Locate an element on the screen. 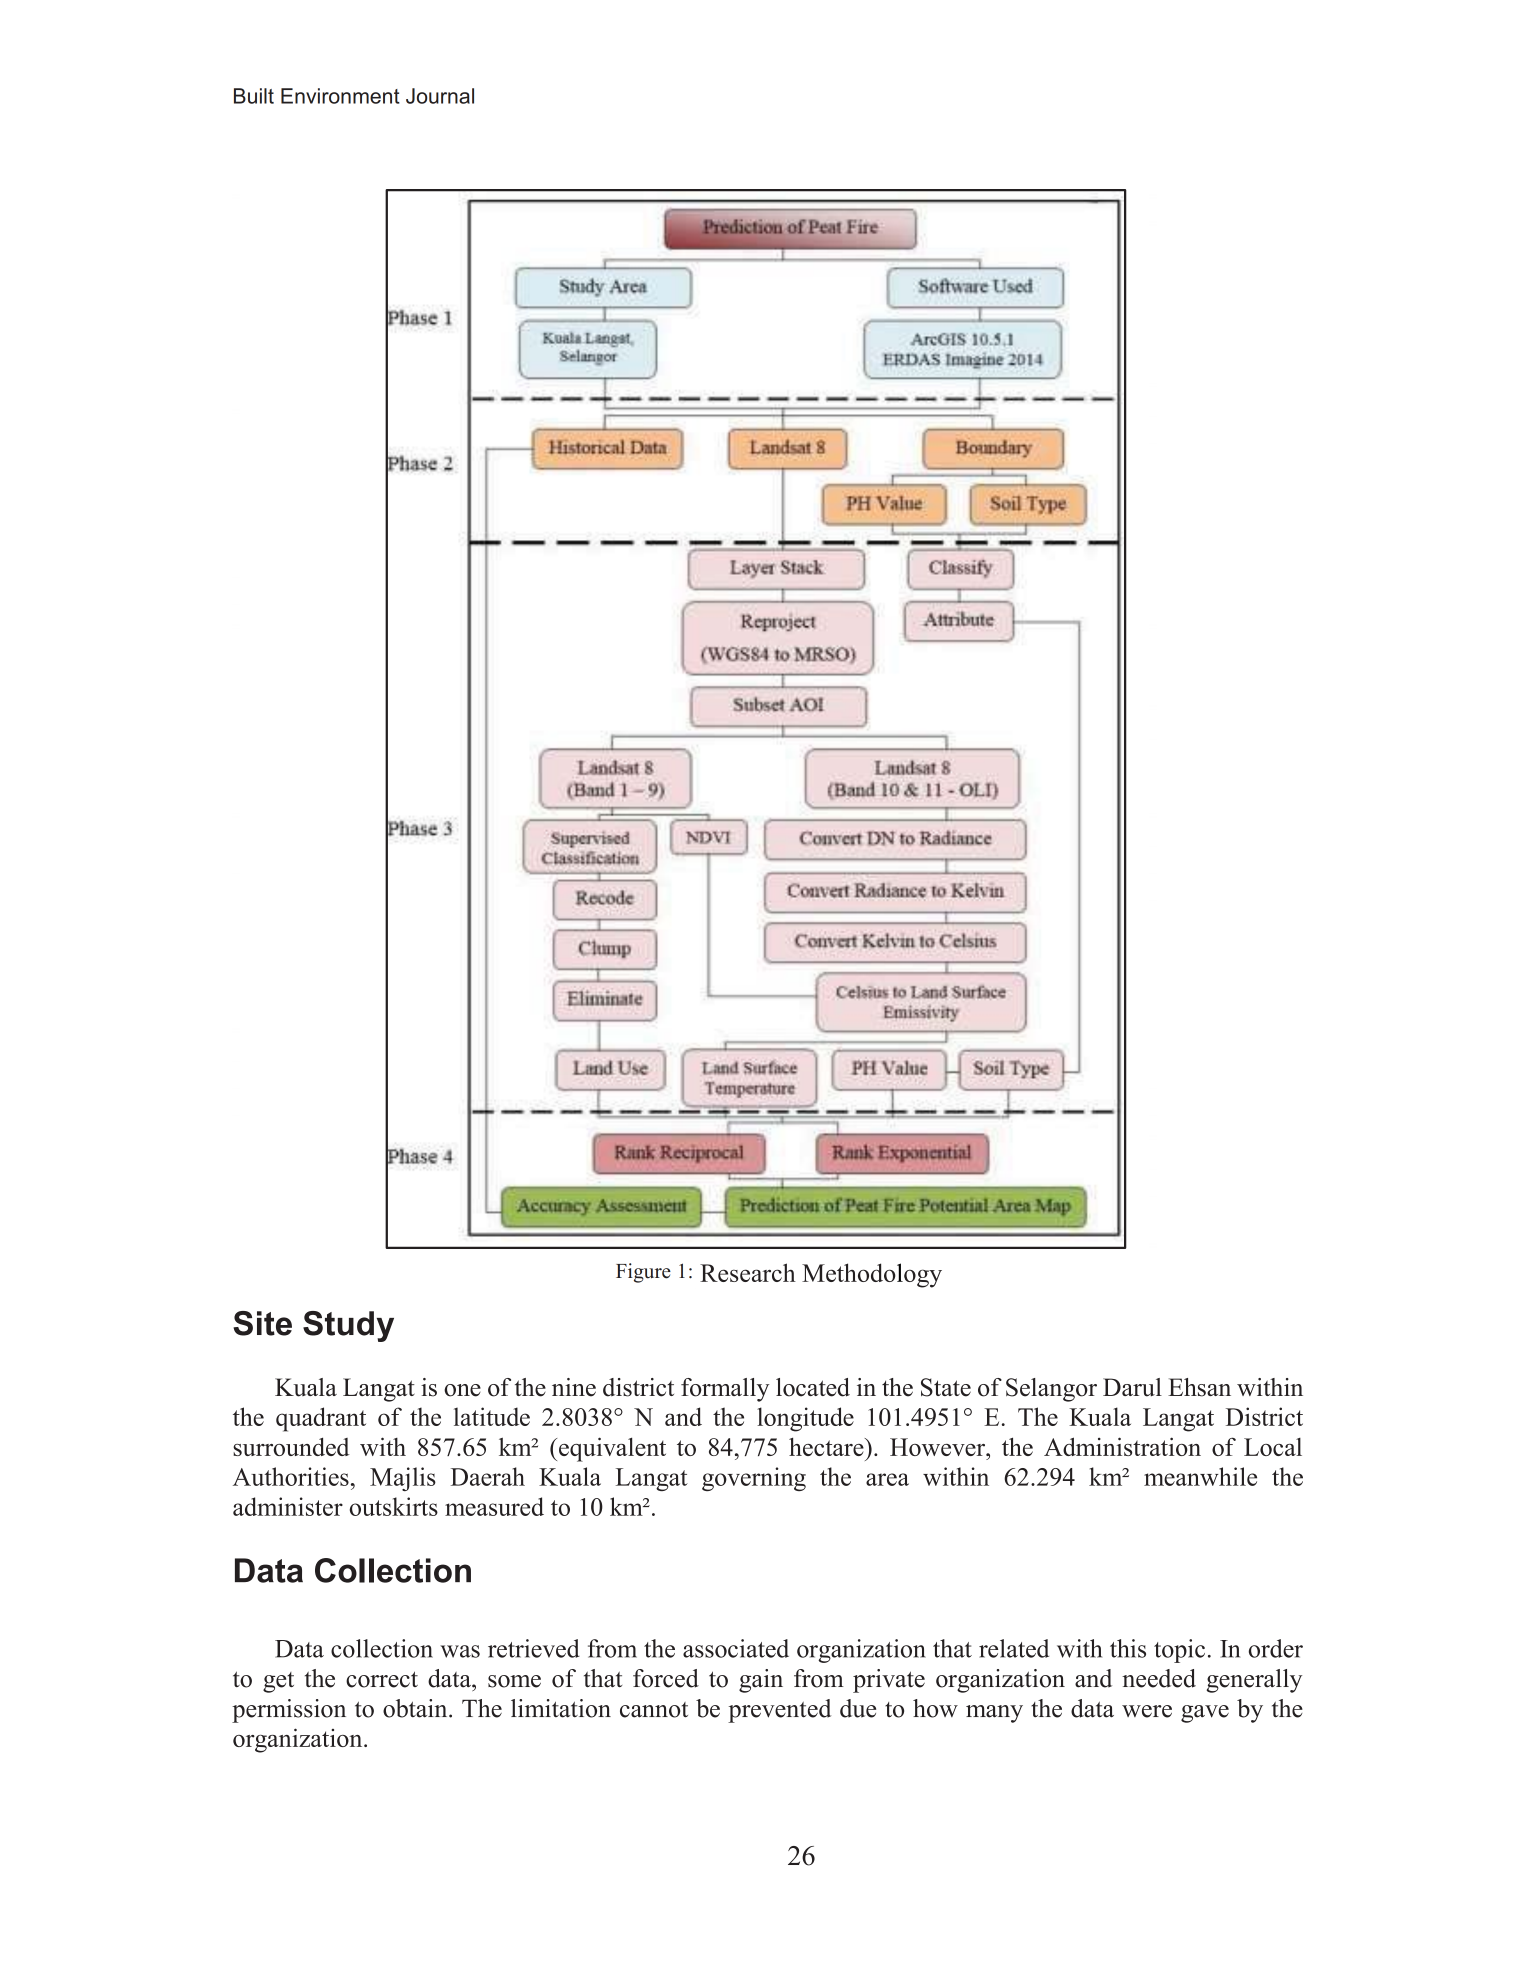  Built is located at coordinates (254, 96).
